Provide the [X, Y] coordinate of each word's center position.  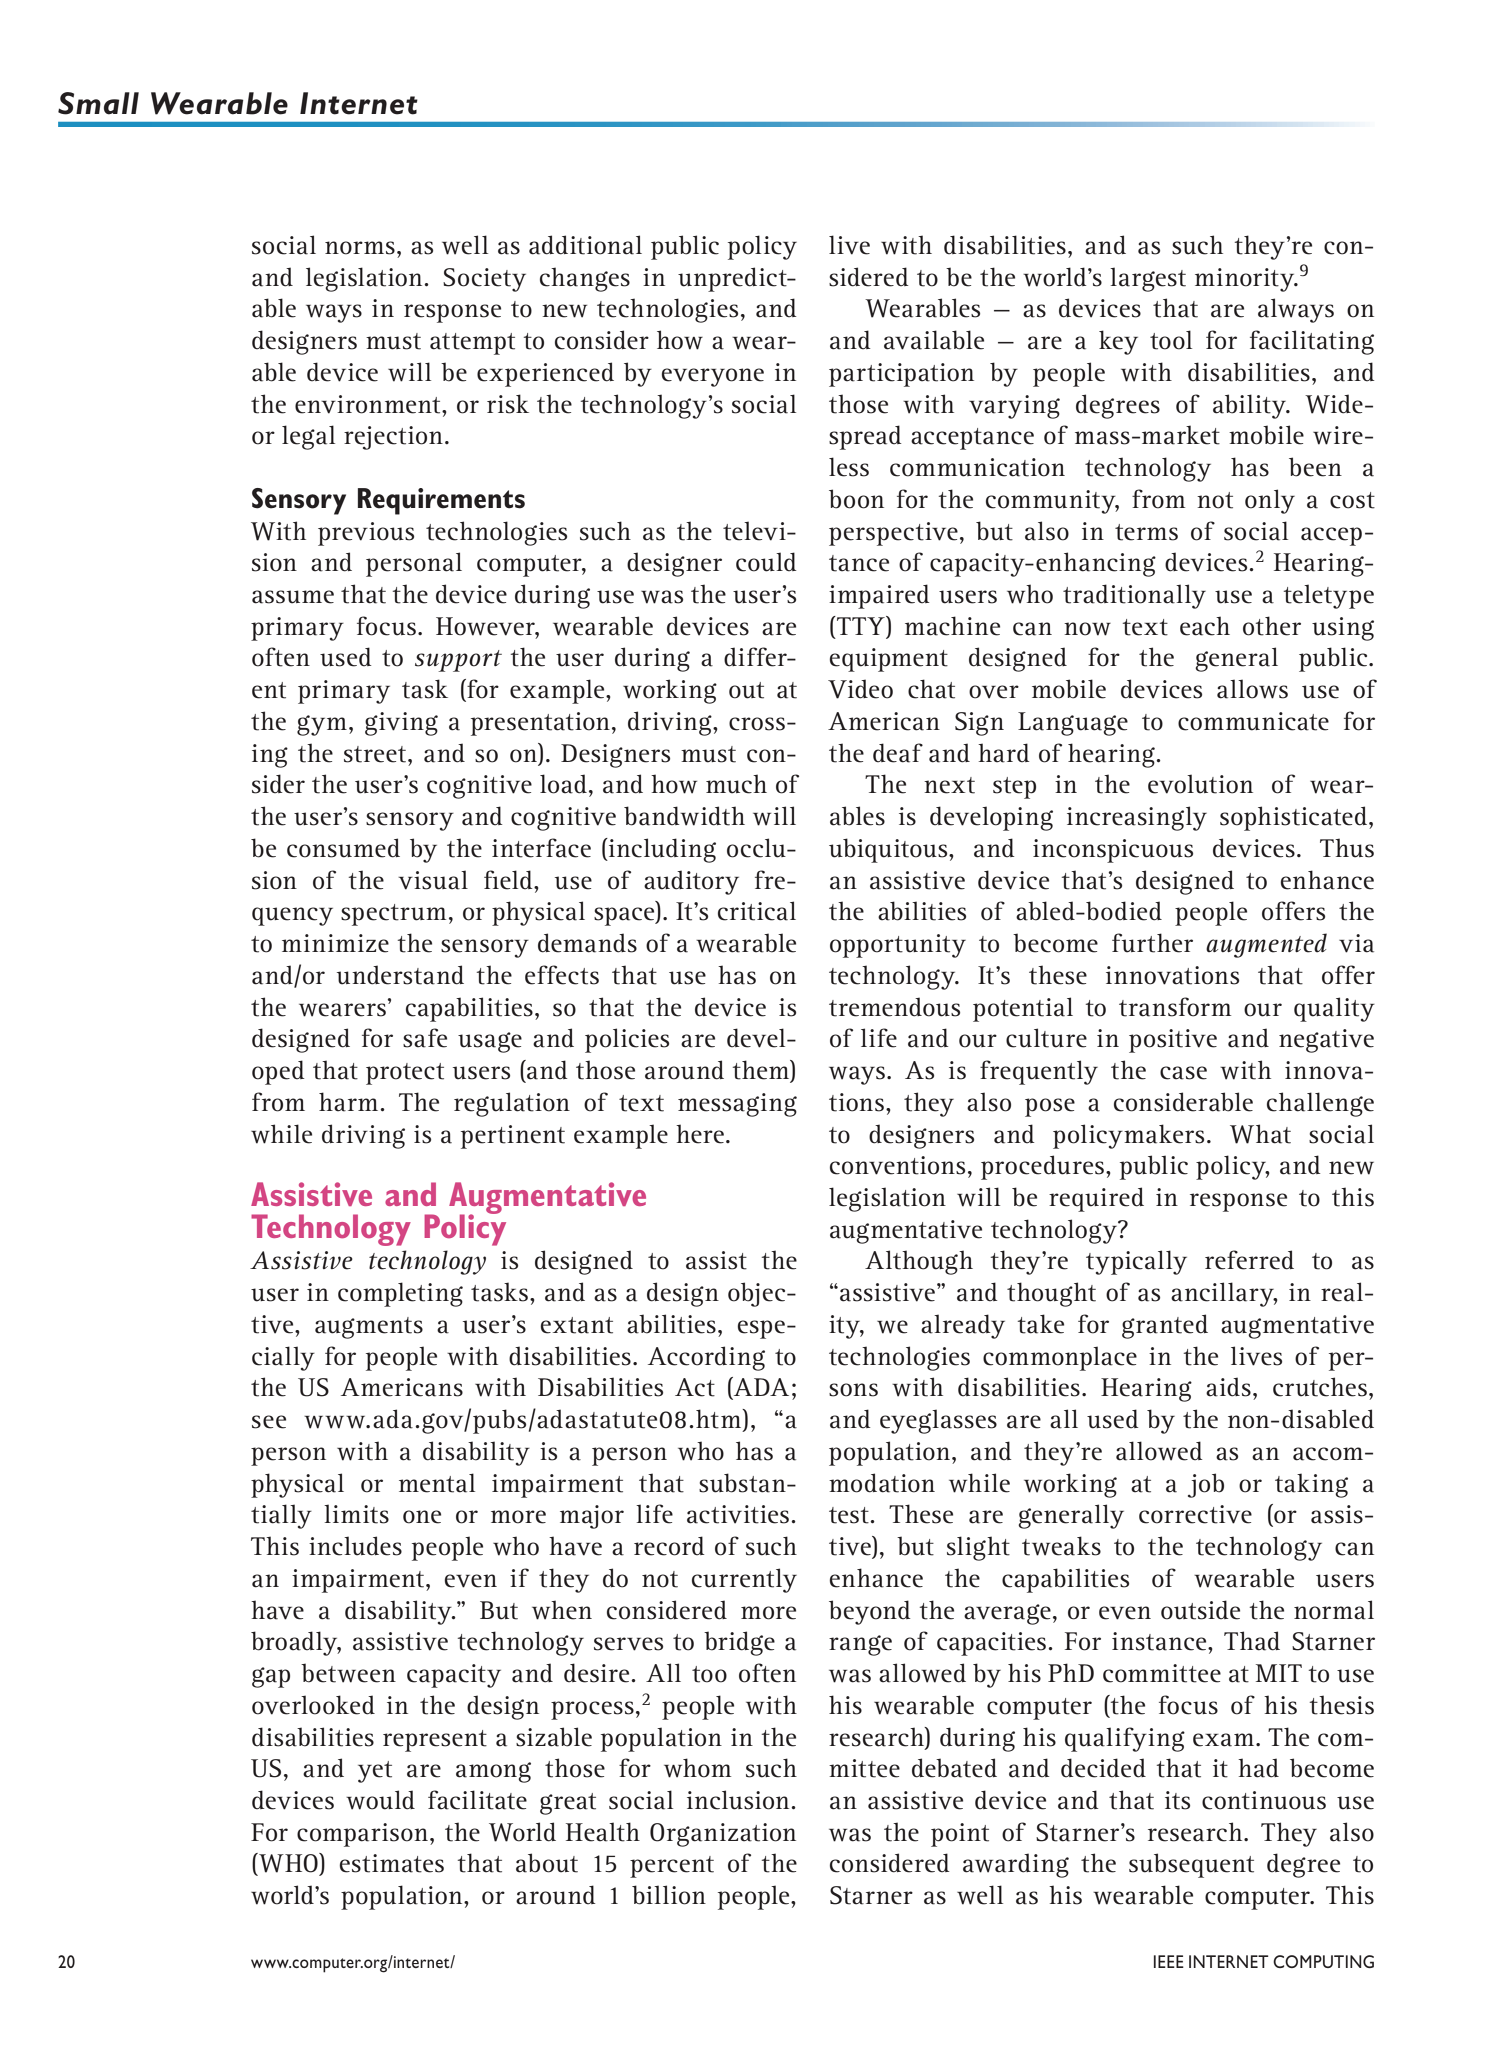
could [766, 562]
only [1270, 501]
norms [360, 248]
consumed [343, 848]
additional [585, 245]
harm [350, 1102]
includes [355, 1546]
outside [1200, 1610]
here [700, 1134]
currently [744, 1580]
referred [1249, 1260]
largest [1148, 279]
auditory [691, 882]
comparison [364, 1835]
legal [308, 437]
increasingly [1137, 818]
